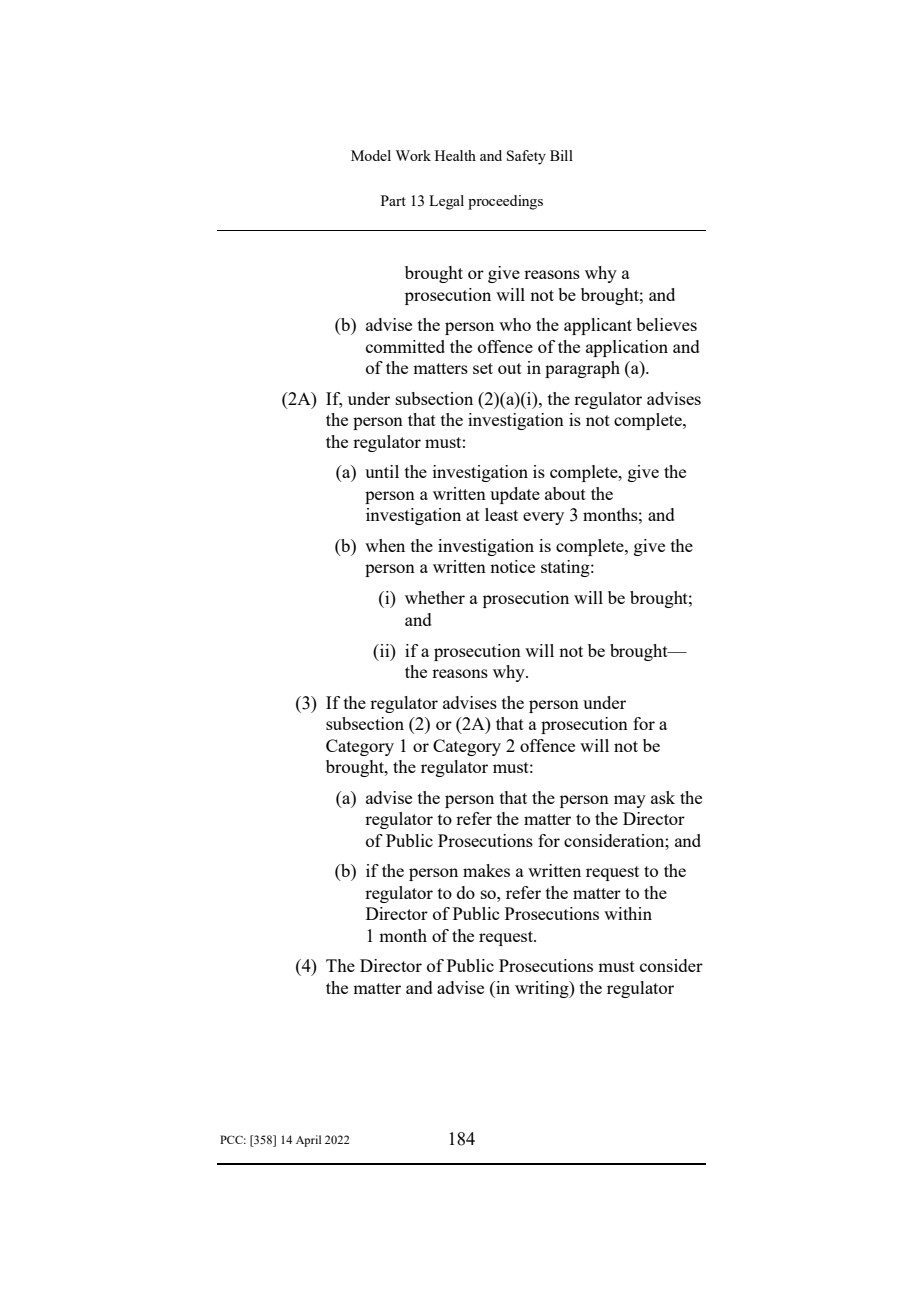  What do you see at coordinates (561, 155) in the screenshot?
I see `Bill` at bounding box center [561, 155].
